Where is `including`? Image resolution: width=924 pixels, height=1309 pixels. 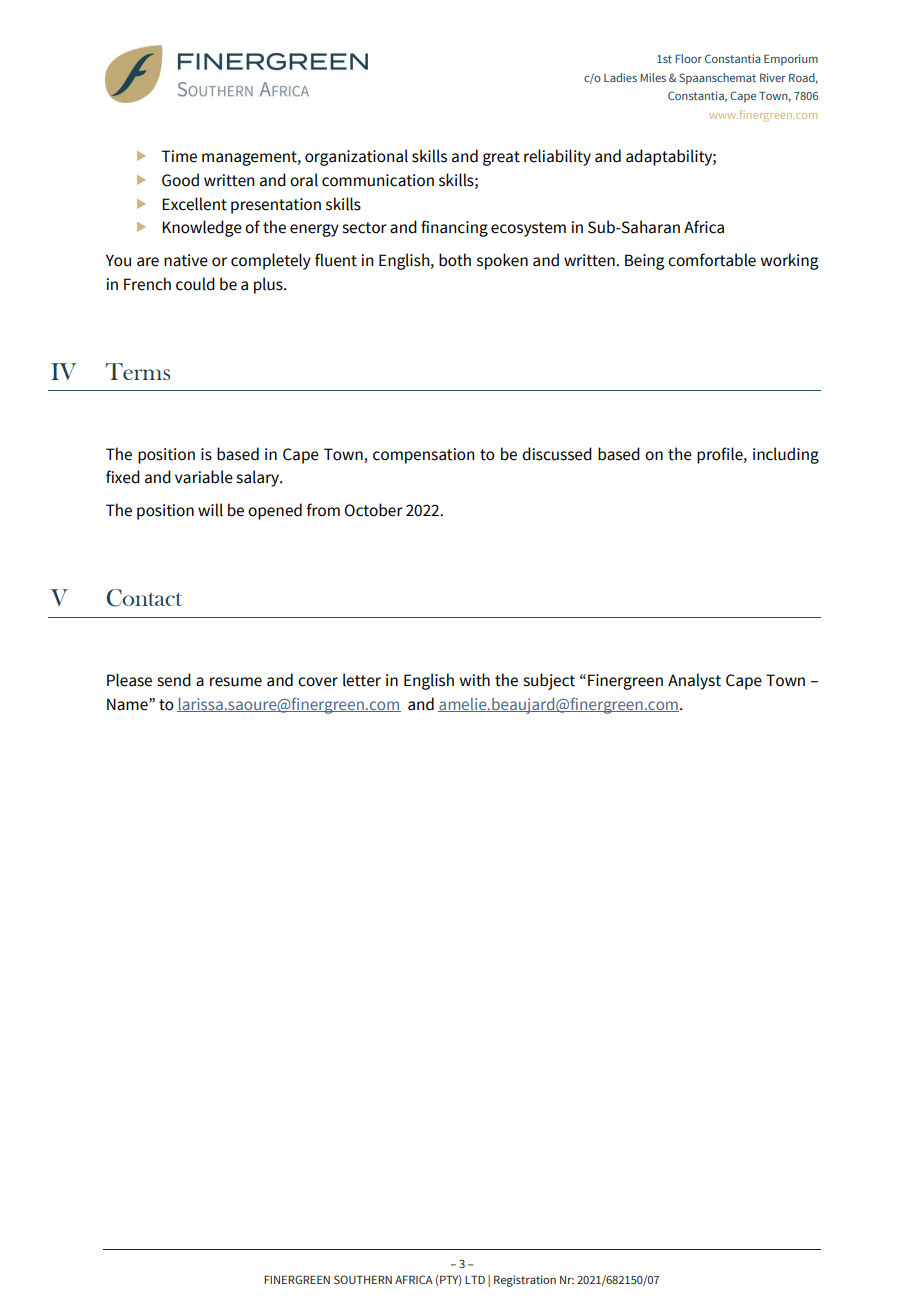
including is located at coordinates (786, 455).
